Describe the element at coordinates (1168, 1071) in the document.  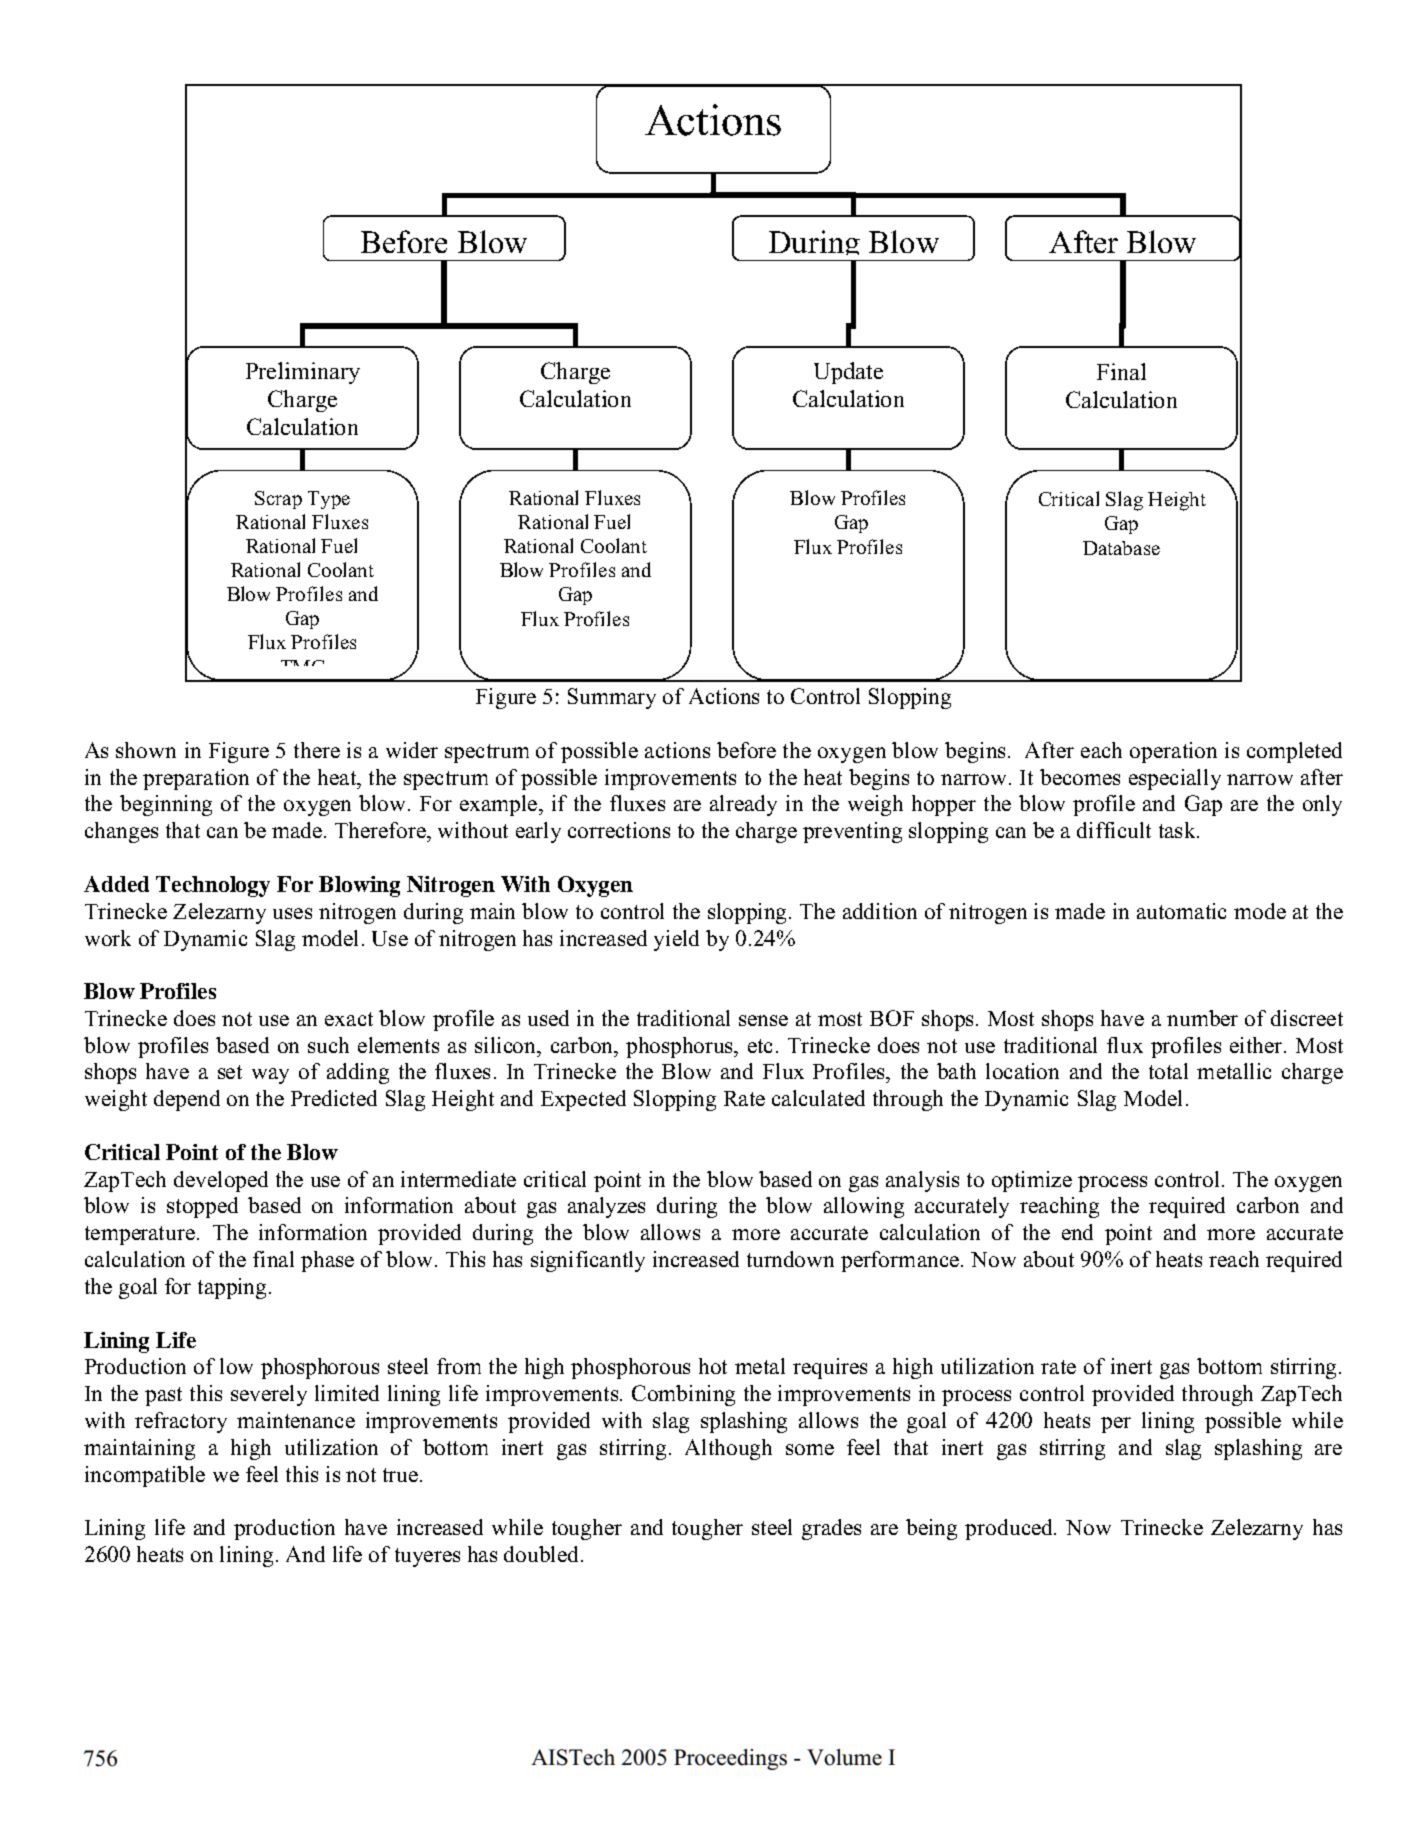
I see `total` at that location.
